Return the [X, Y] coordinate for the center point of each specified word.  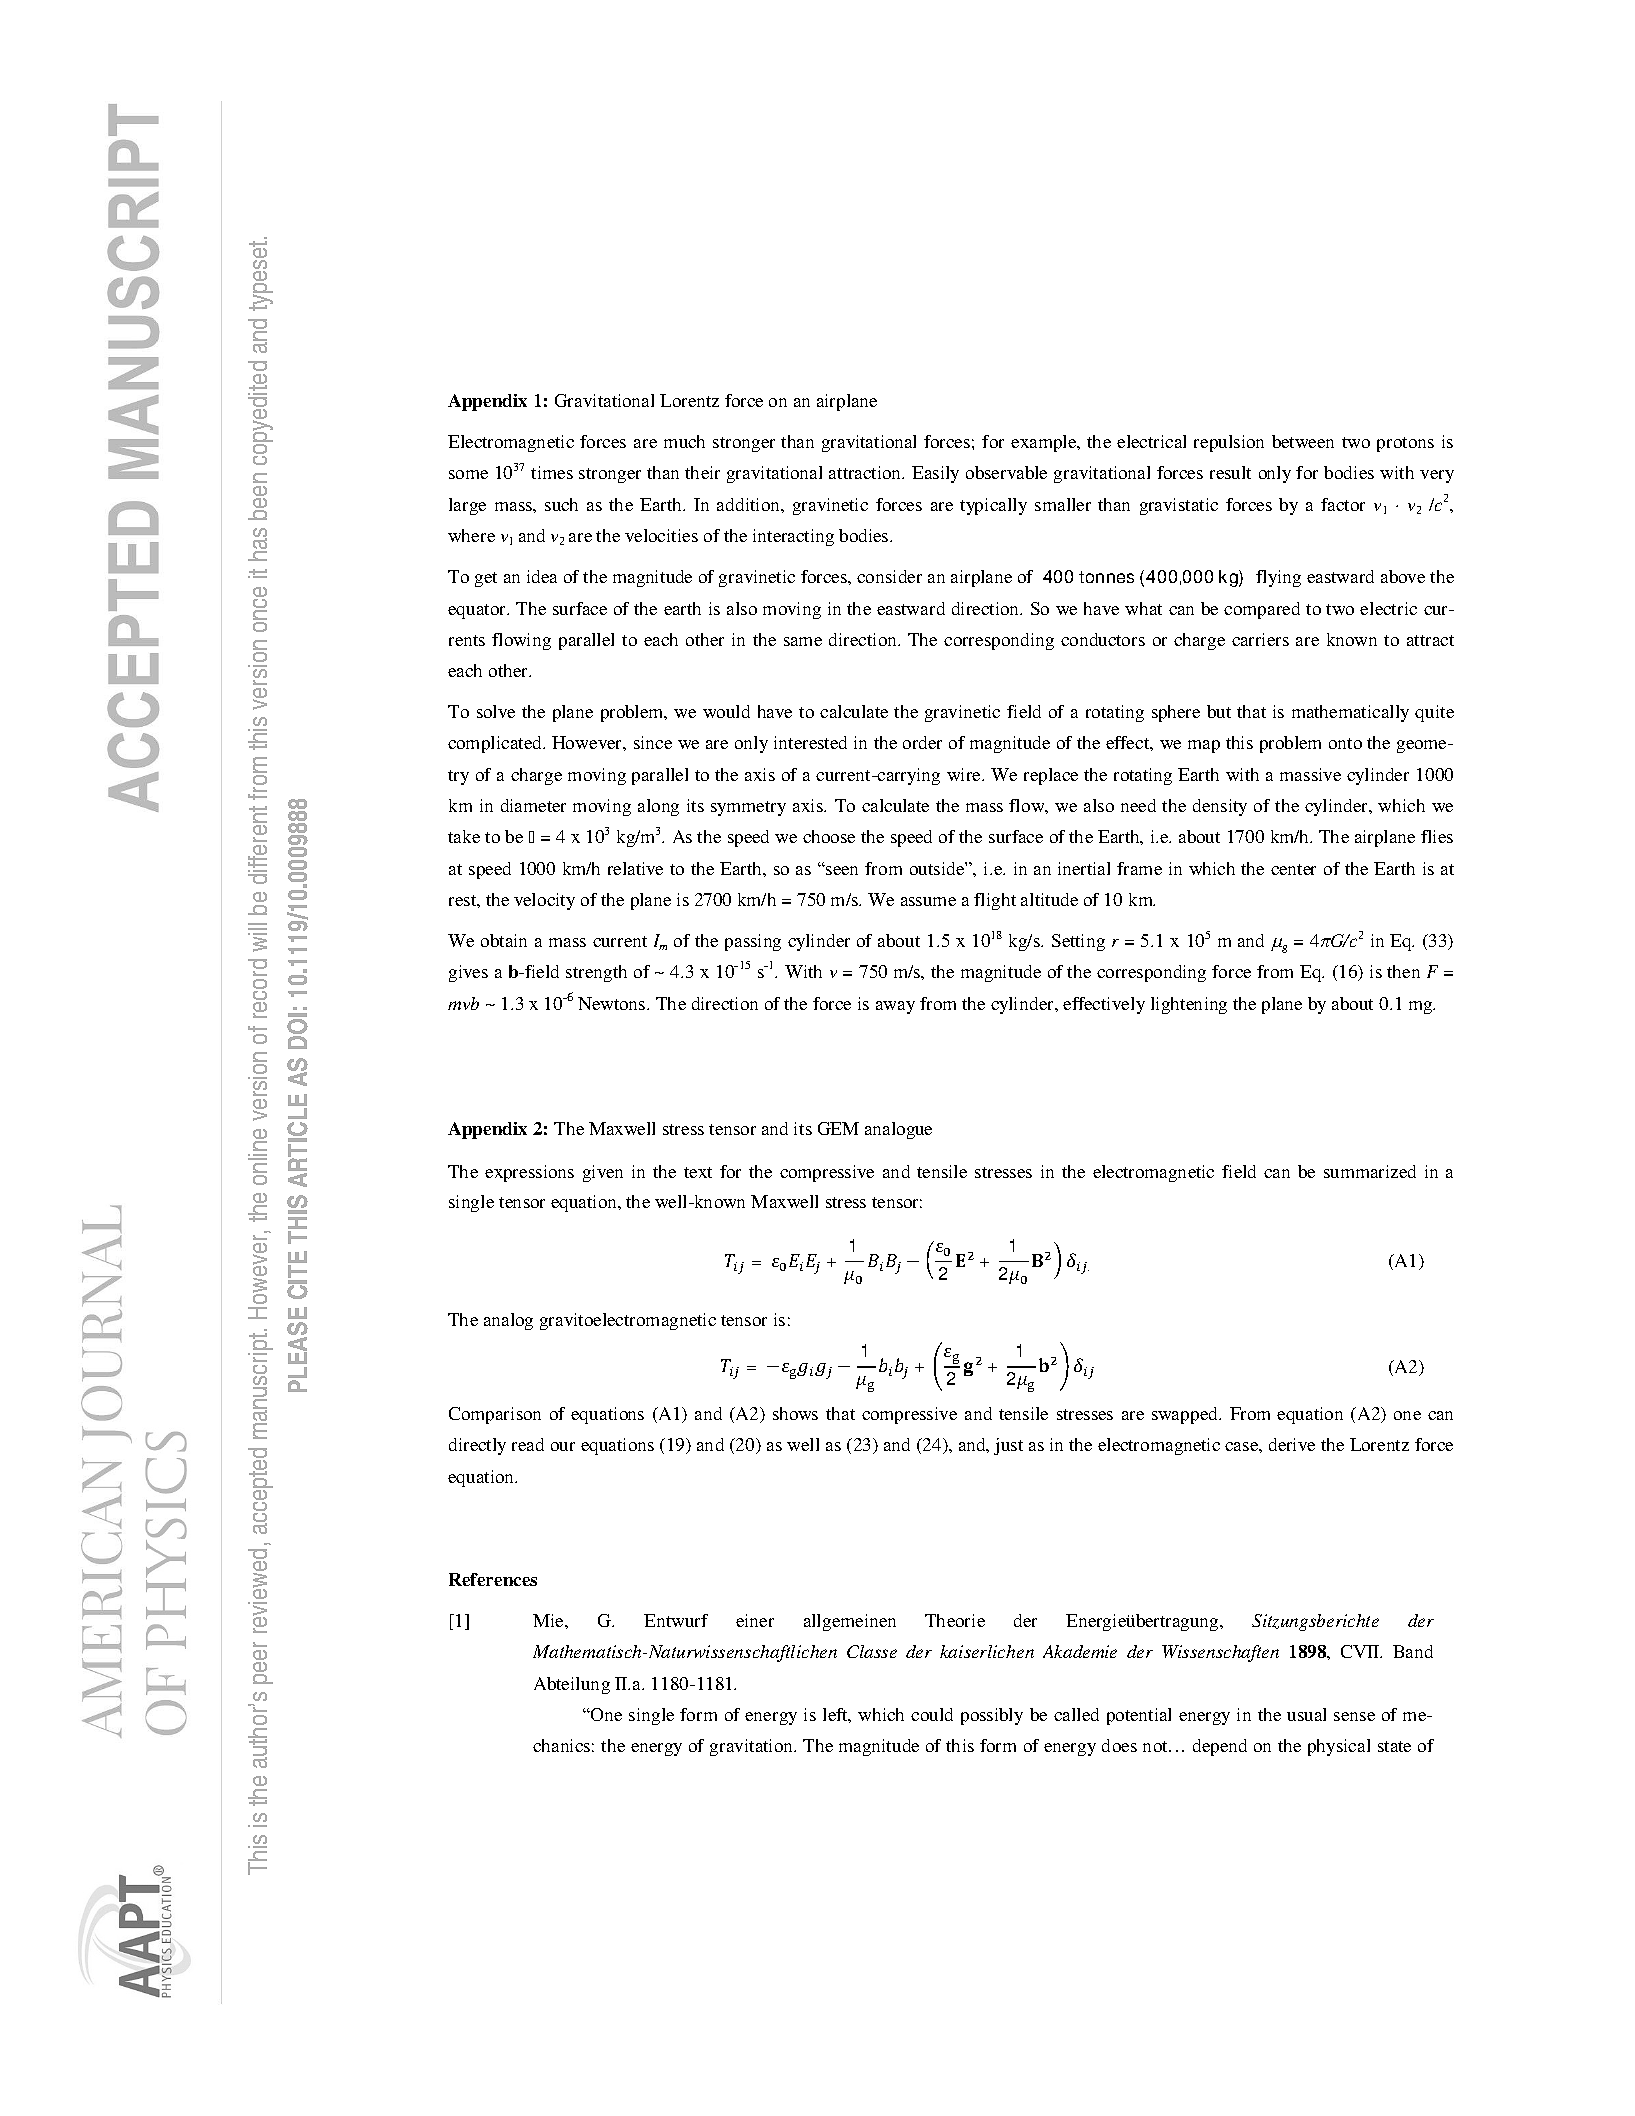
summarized [1370, 1171]
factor [1343, 504]
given [603, 1173]
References [493, 1579]
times [552, 472]
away [895, 1007]
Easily [935, 474]
